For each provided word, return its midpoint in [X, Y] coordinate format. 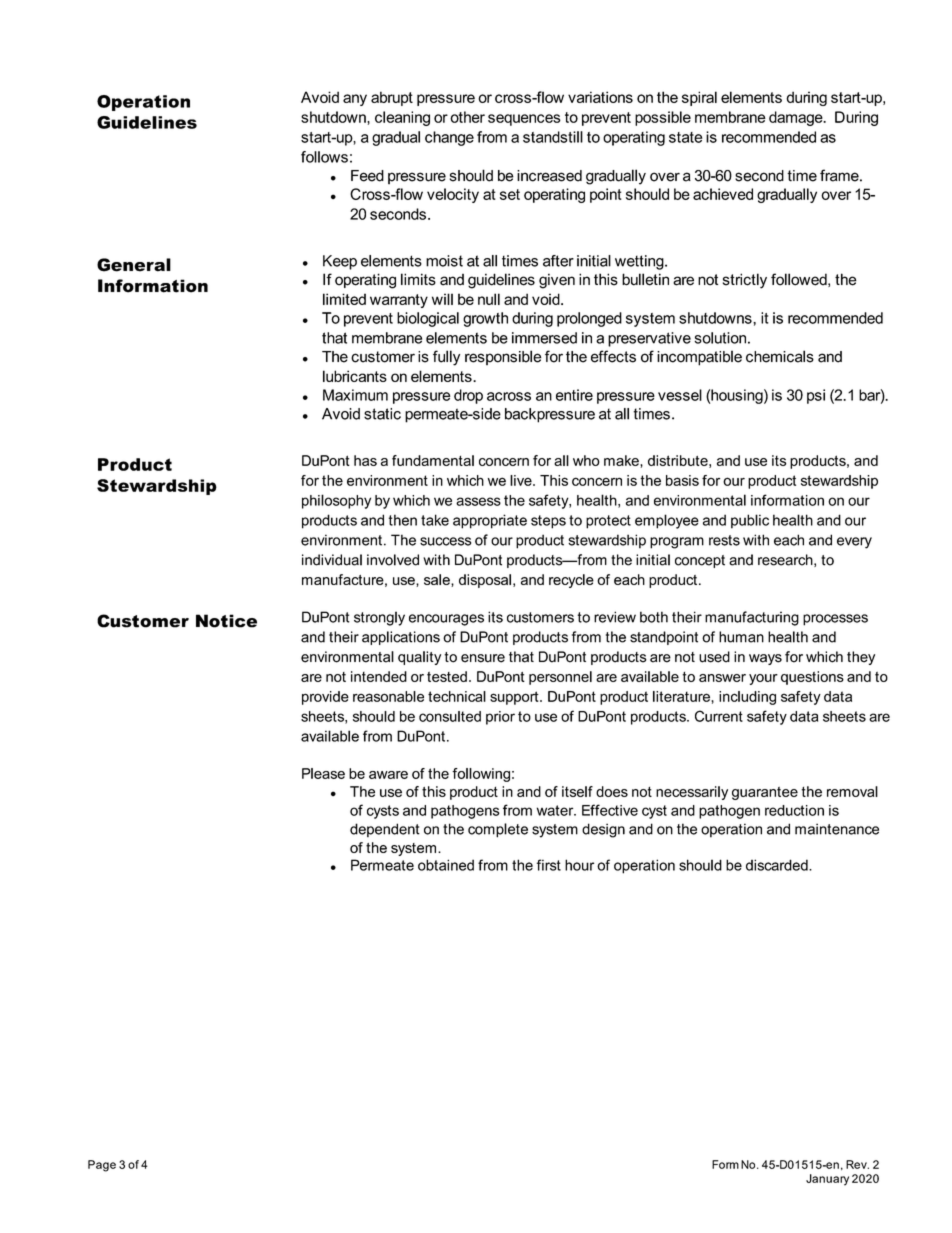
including [747, 698]
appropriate [490, 521]
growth [485, 319]
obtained [446, 865]
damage [797, 118]
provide [325, 698]
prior [500, 718]
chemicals [780, 356]
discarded [778, 865]
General [134, 265]
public [750, 521]
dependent [385, 830]
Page [102, 1166]
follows [324, 157]
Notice [226, 621]
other [467, 117]
